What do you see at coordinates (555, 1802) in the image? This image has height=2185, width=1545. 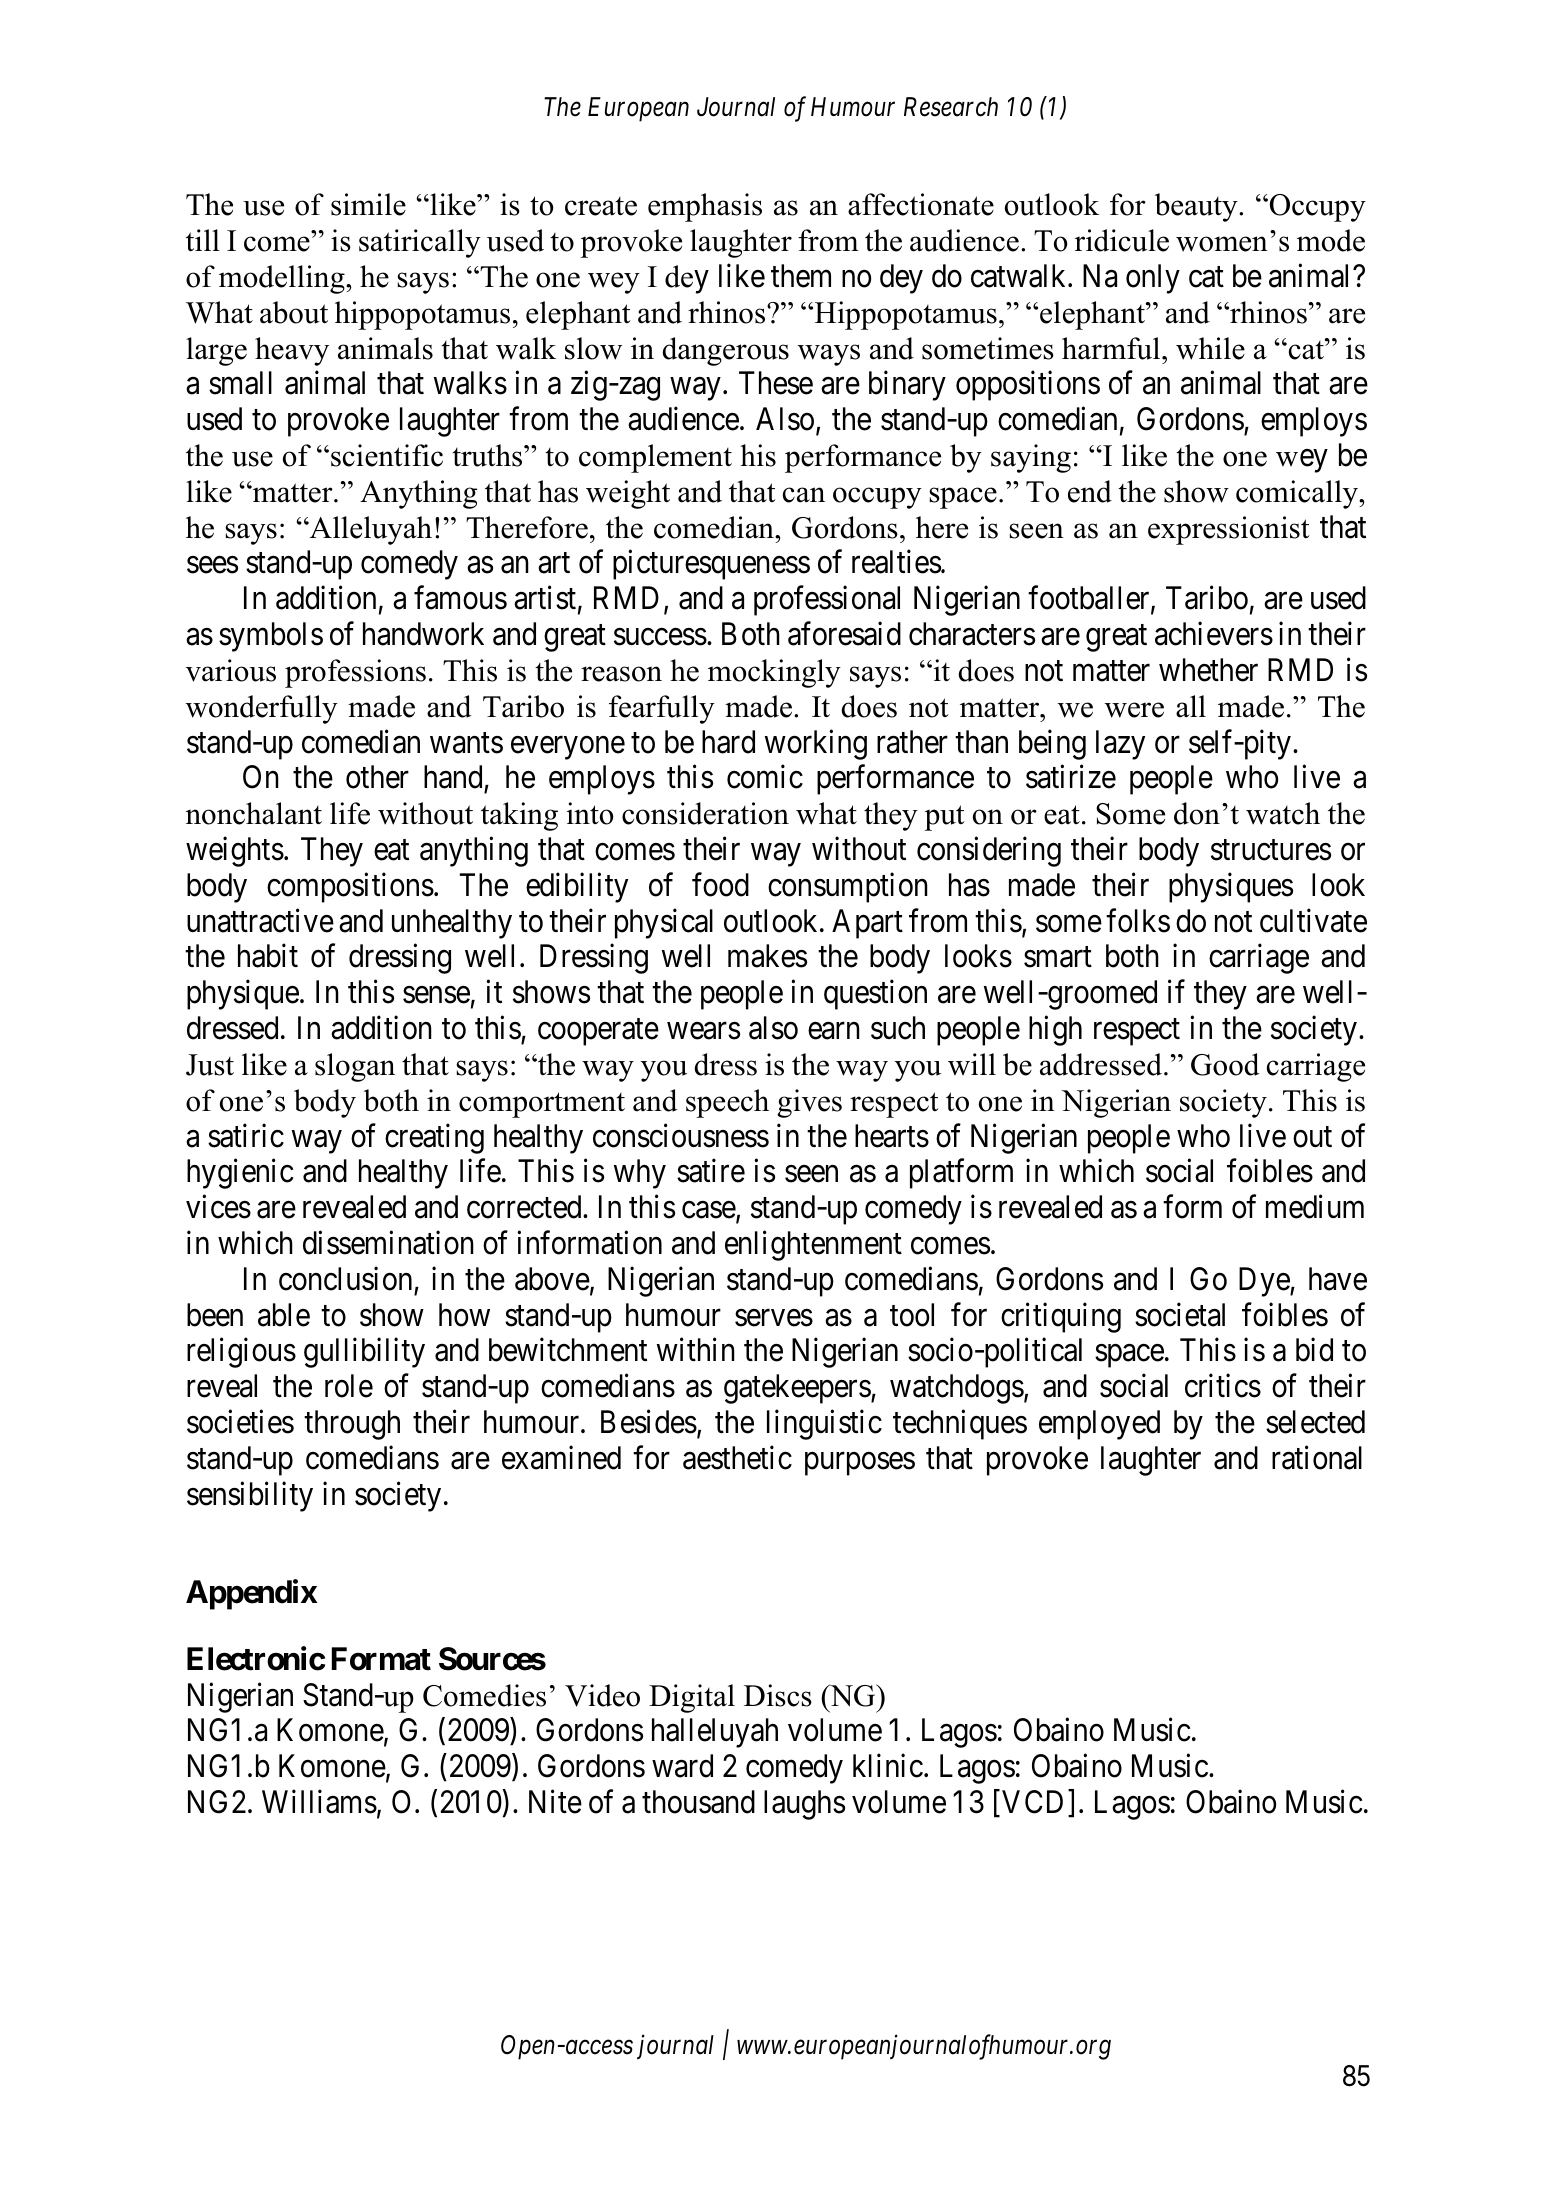 I see `Nite` at bounding box center [555, 1802].
